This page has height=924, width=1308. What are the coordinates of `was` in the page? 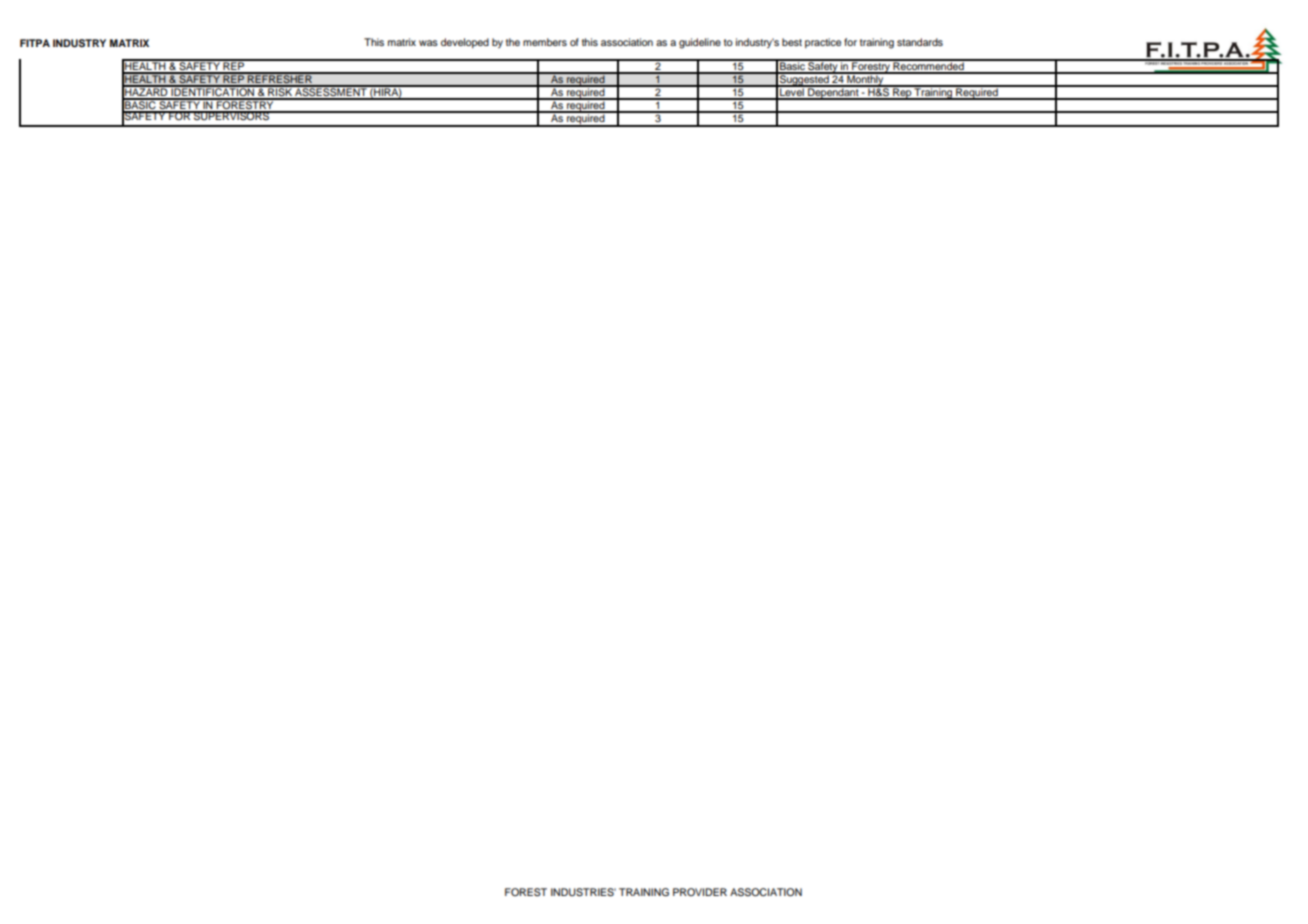 It's located at (428, 43).
